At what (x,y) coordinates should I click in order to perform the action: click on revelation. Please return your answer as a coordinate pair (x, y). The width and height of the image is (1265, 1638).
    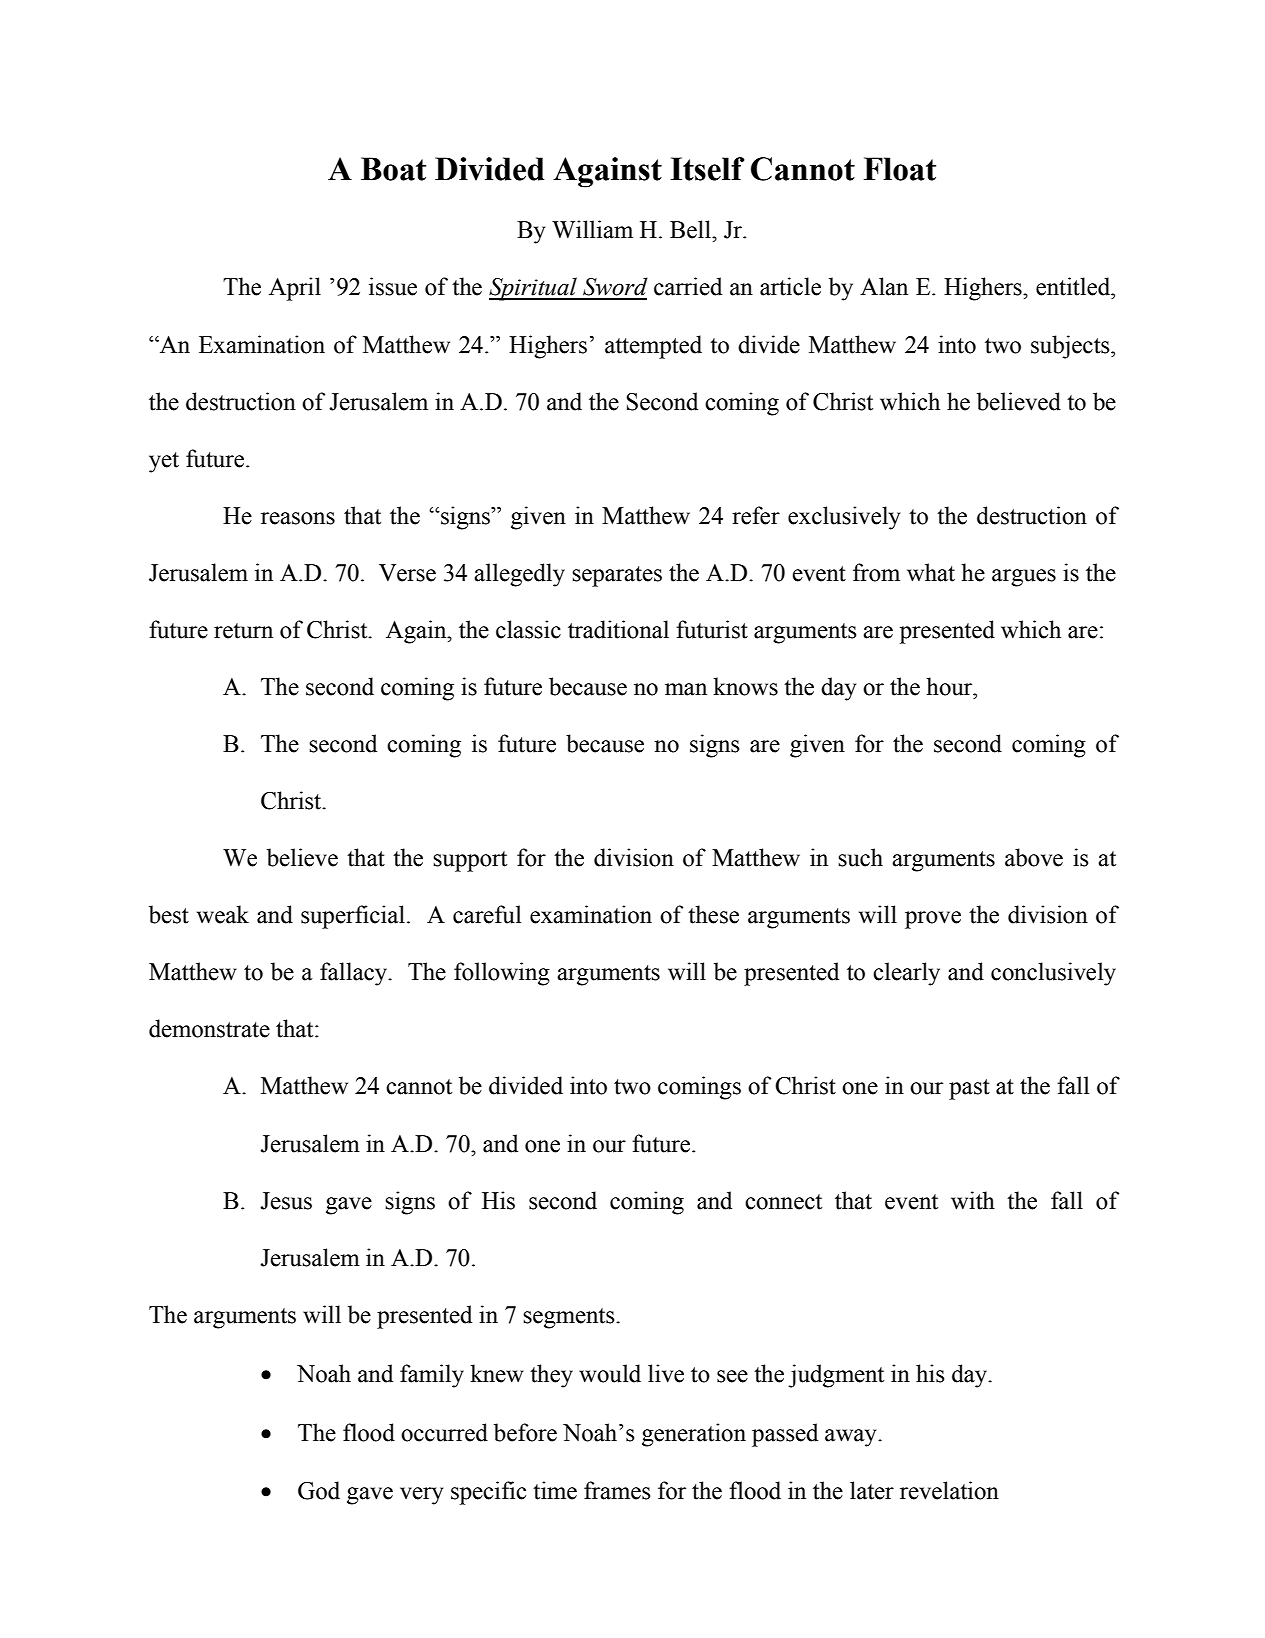
    Looking at the image, I should click on (949, 1490).
